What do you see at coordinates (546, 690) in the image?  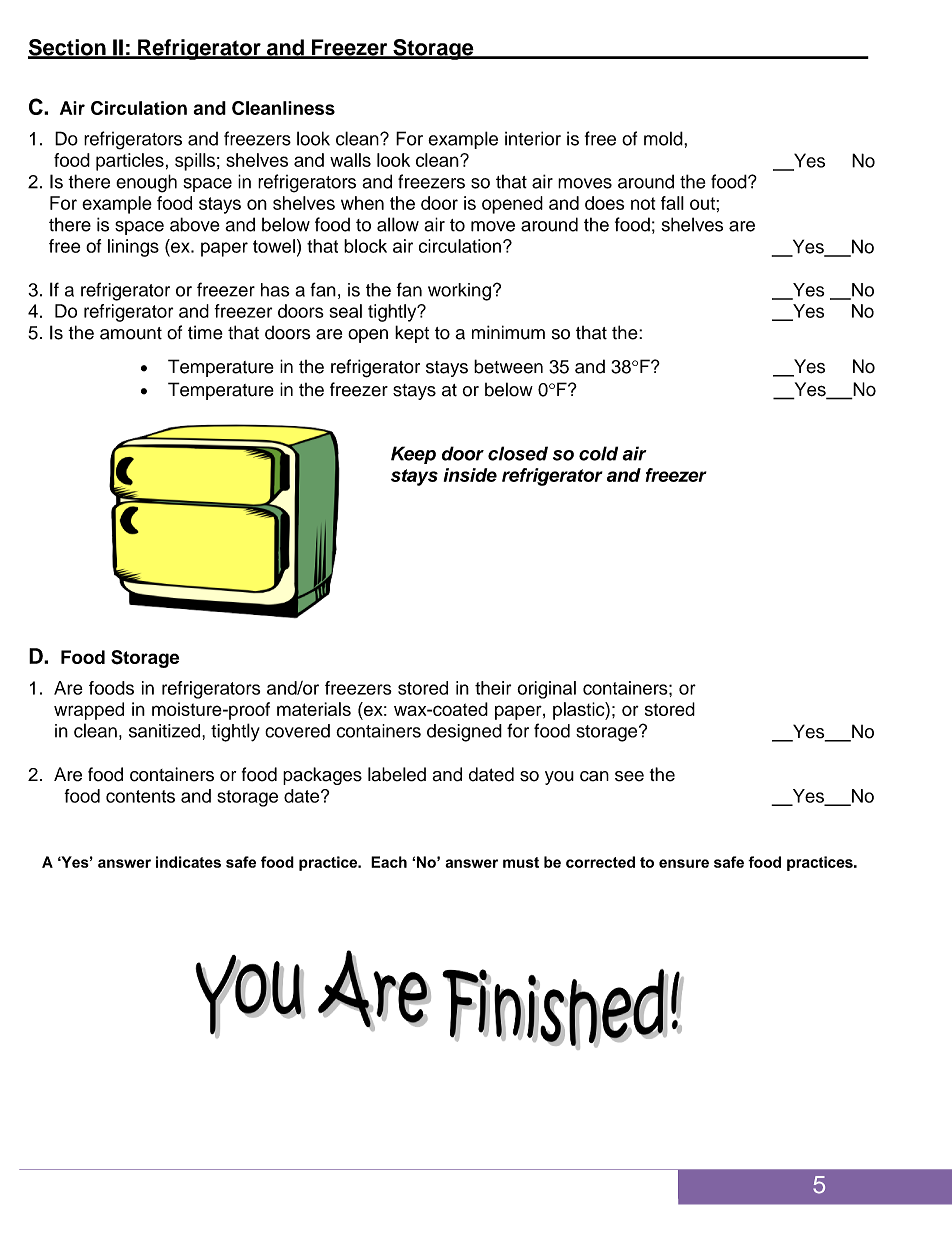 I see `original` at bounding box center [546, 690].
